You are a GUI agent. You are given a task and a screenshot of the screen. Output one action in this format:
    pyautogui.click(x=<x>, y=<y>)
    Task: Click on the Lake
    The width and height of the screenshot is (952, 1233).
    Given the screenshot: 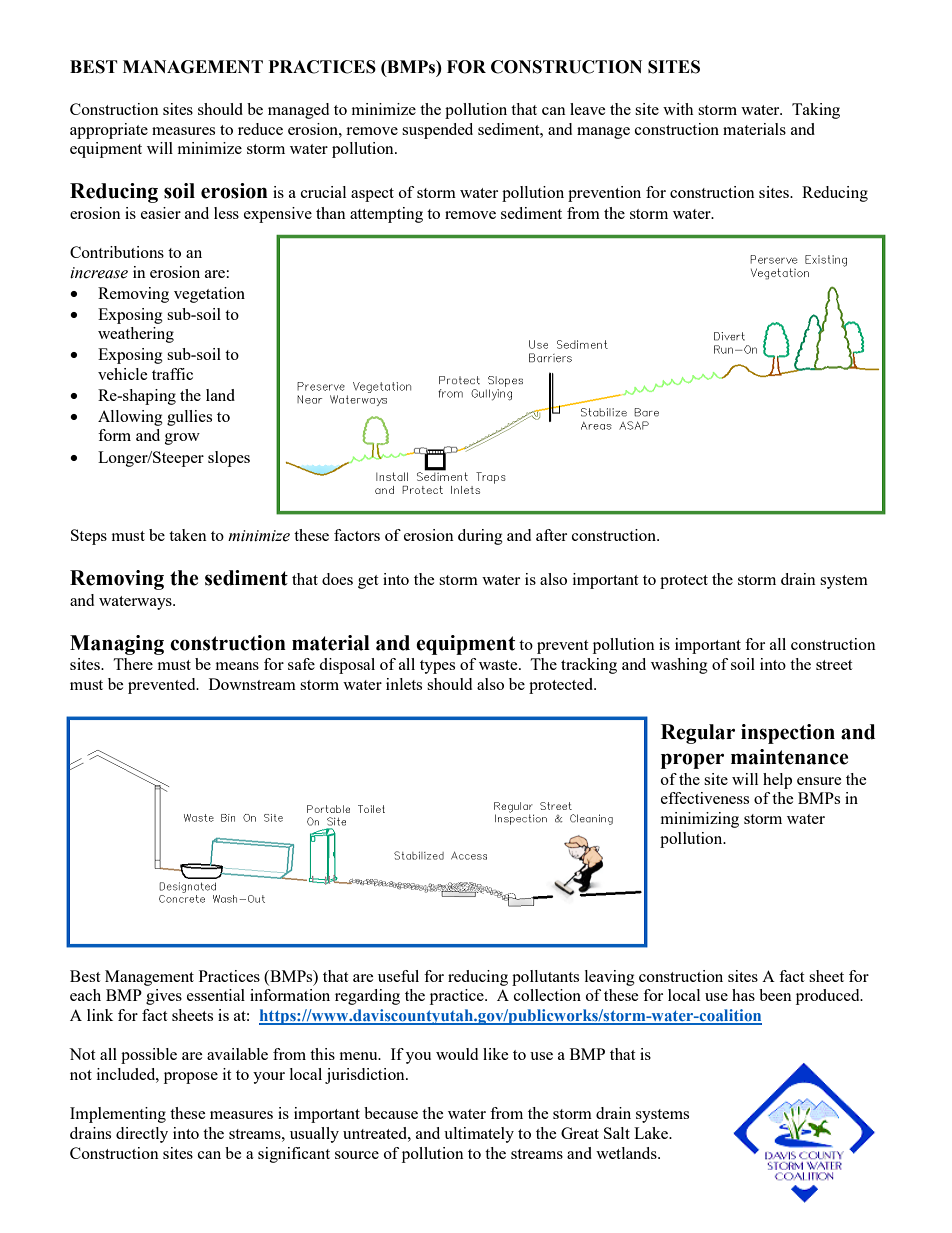 What is the action you would take?
    pyautogui.click(x=652, y=1133)
